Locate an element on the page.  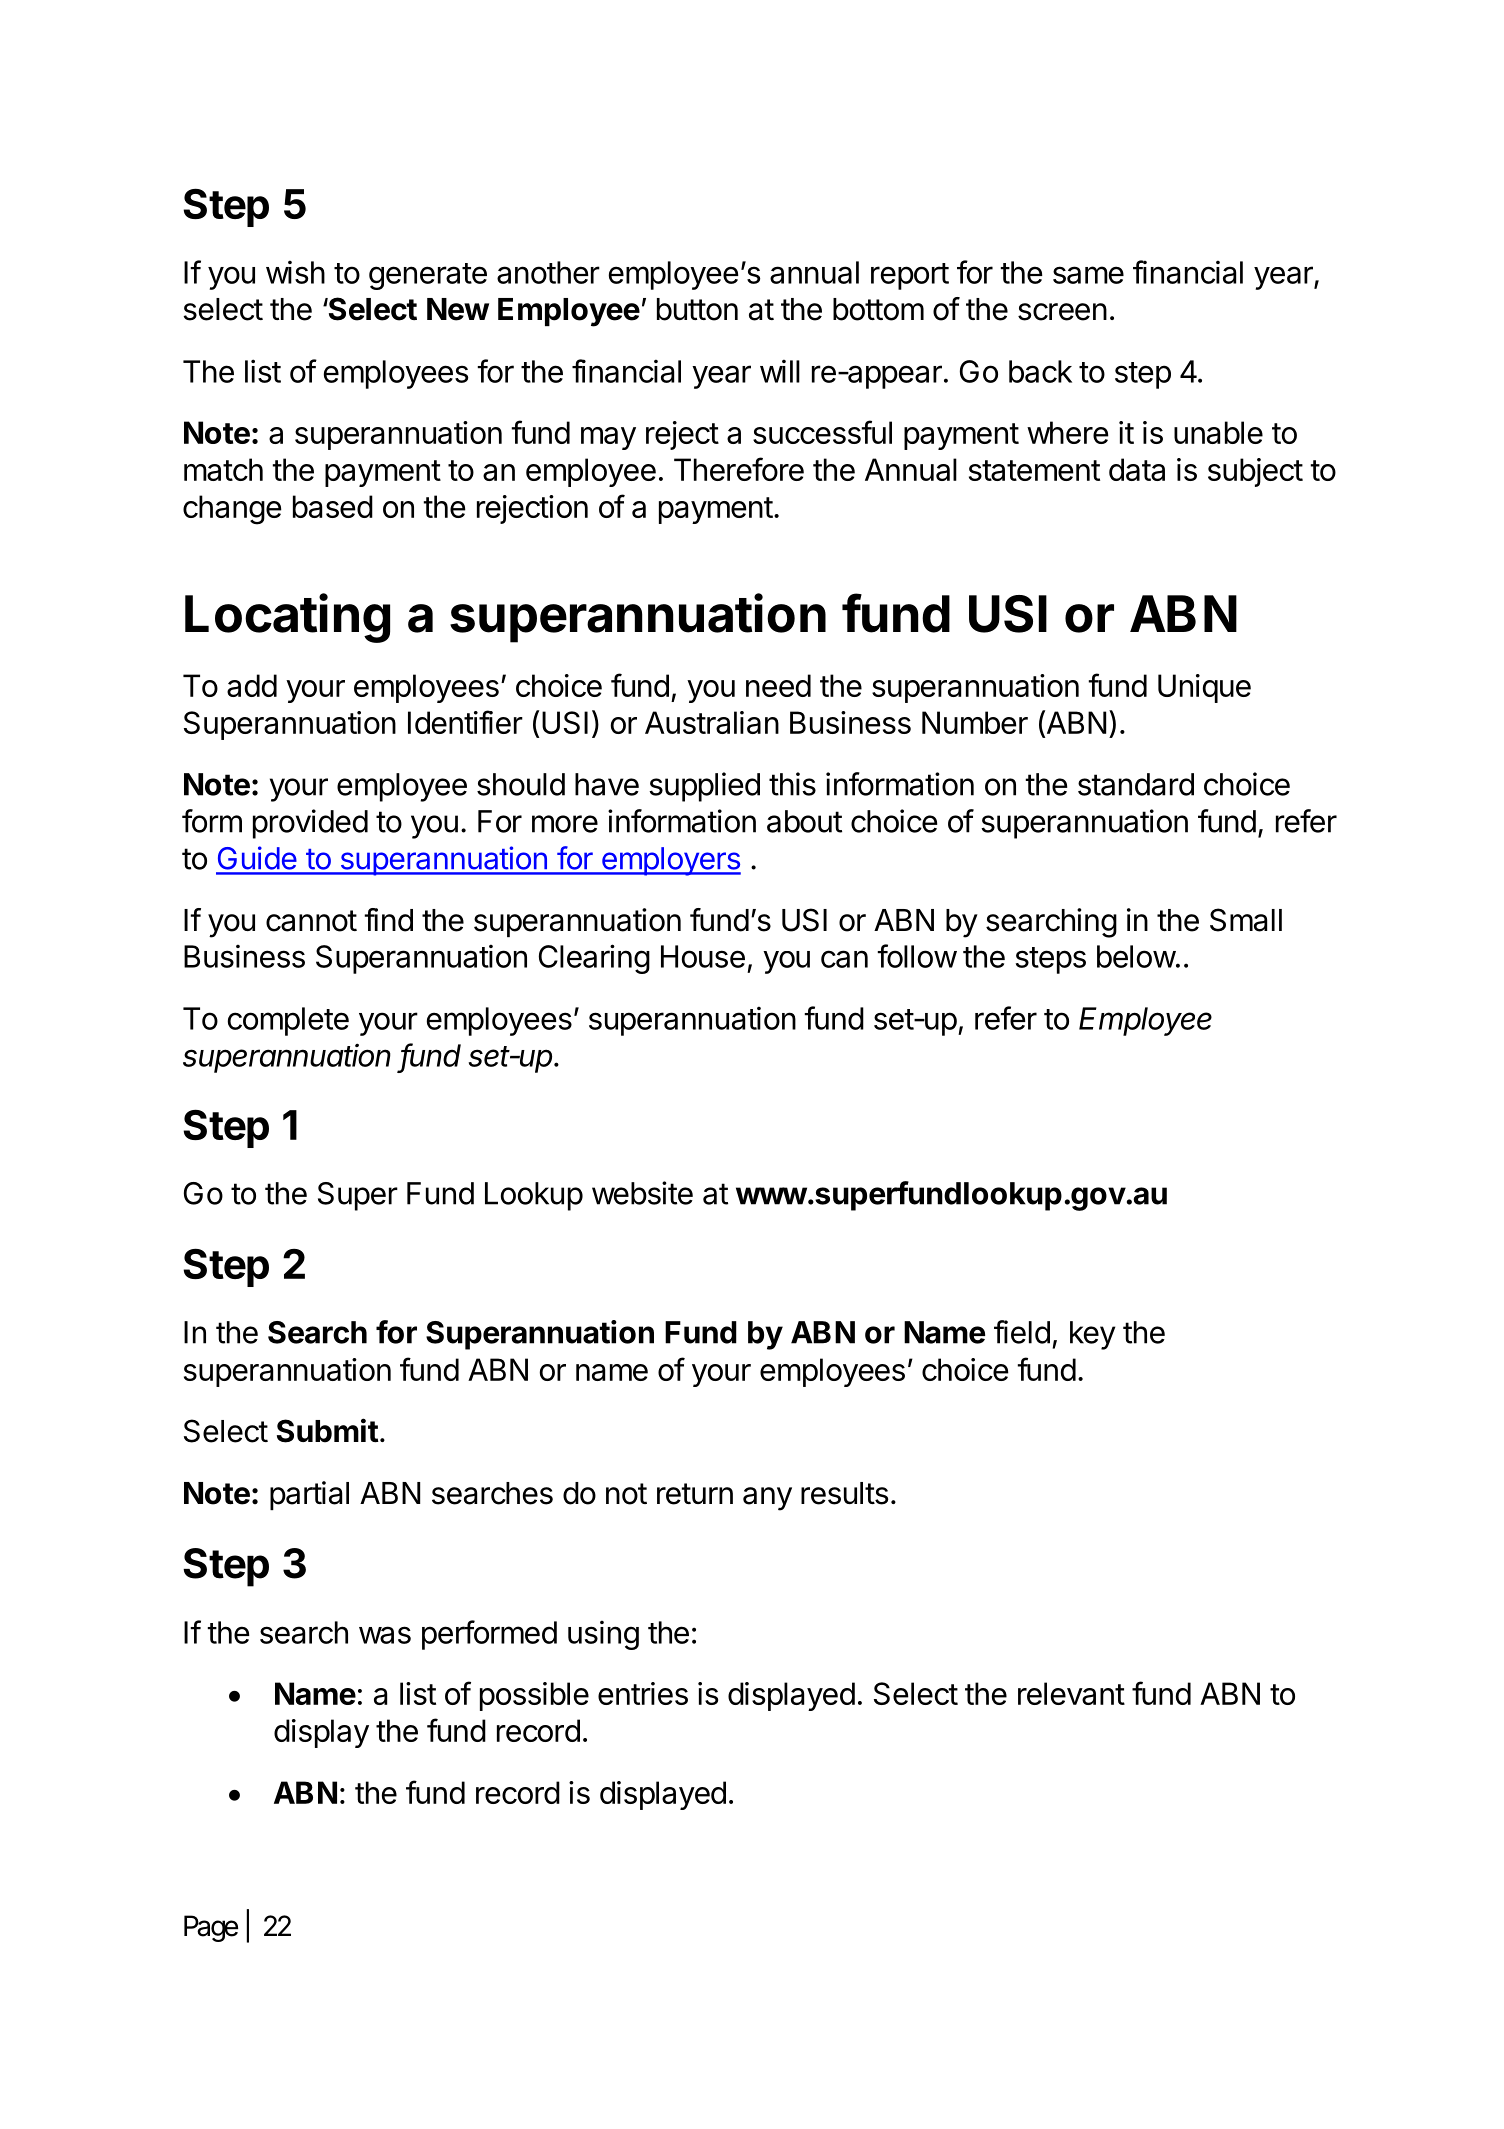
key is located at coordinates (1092, 1335).
